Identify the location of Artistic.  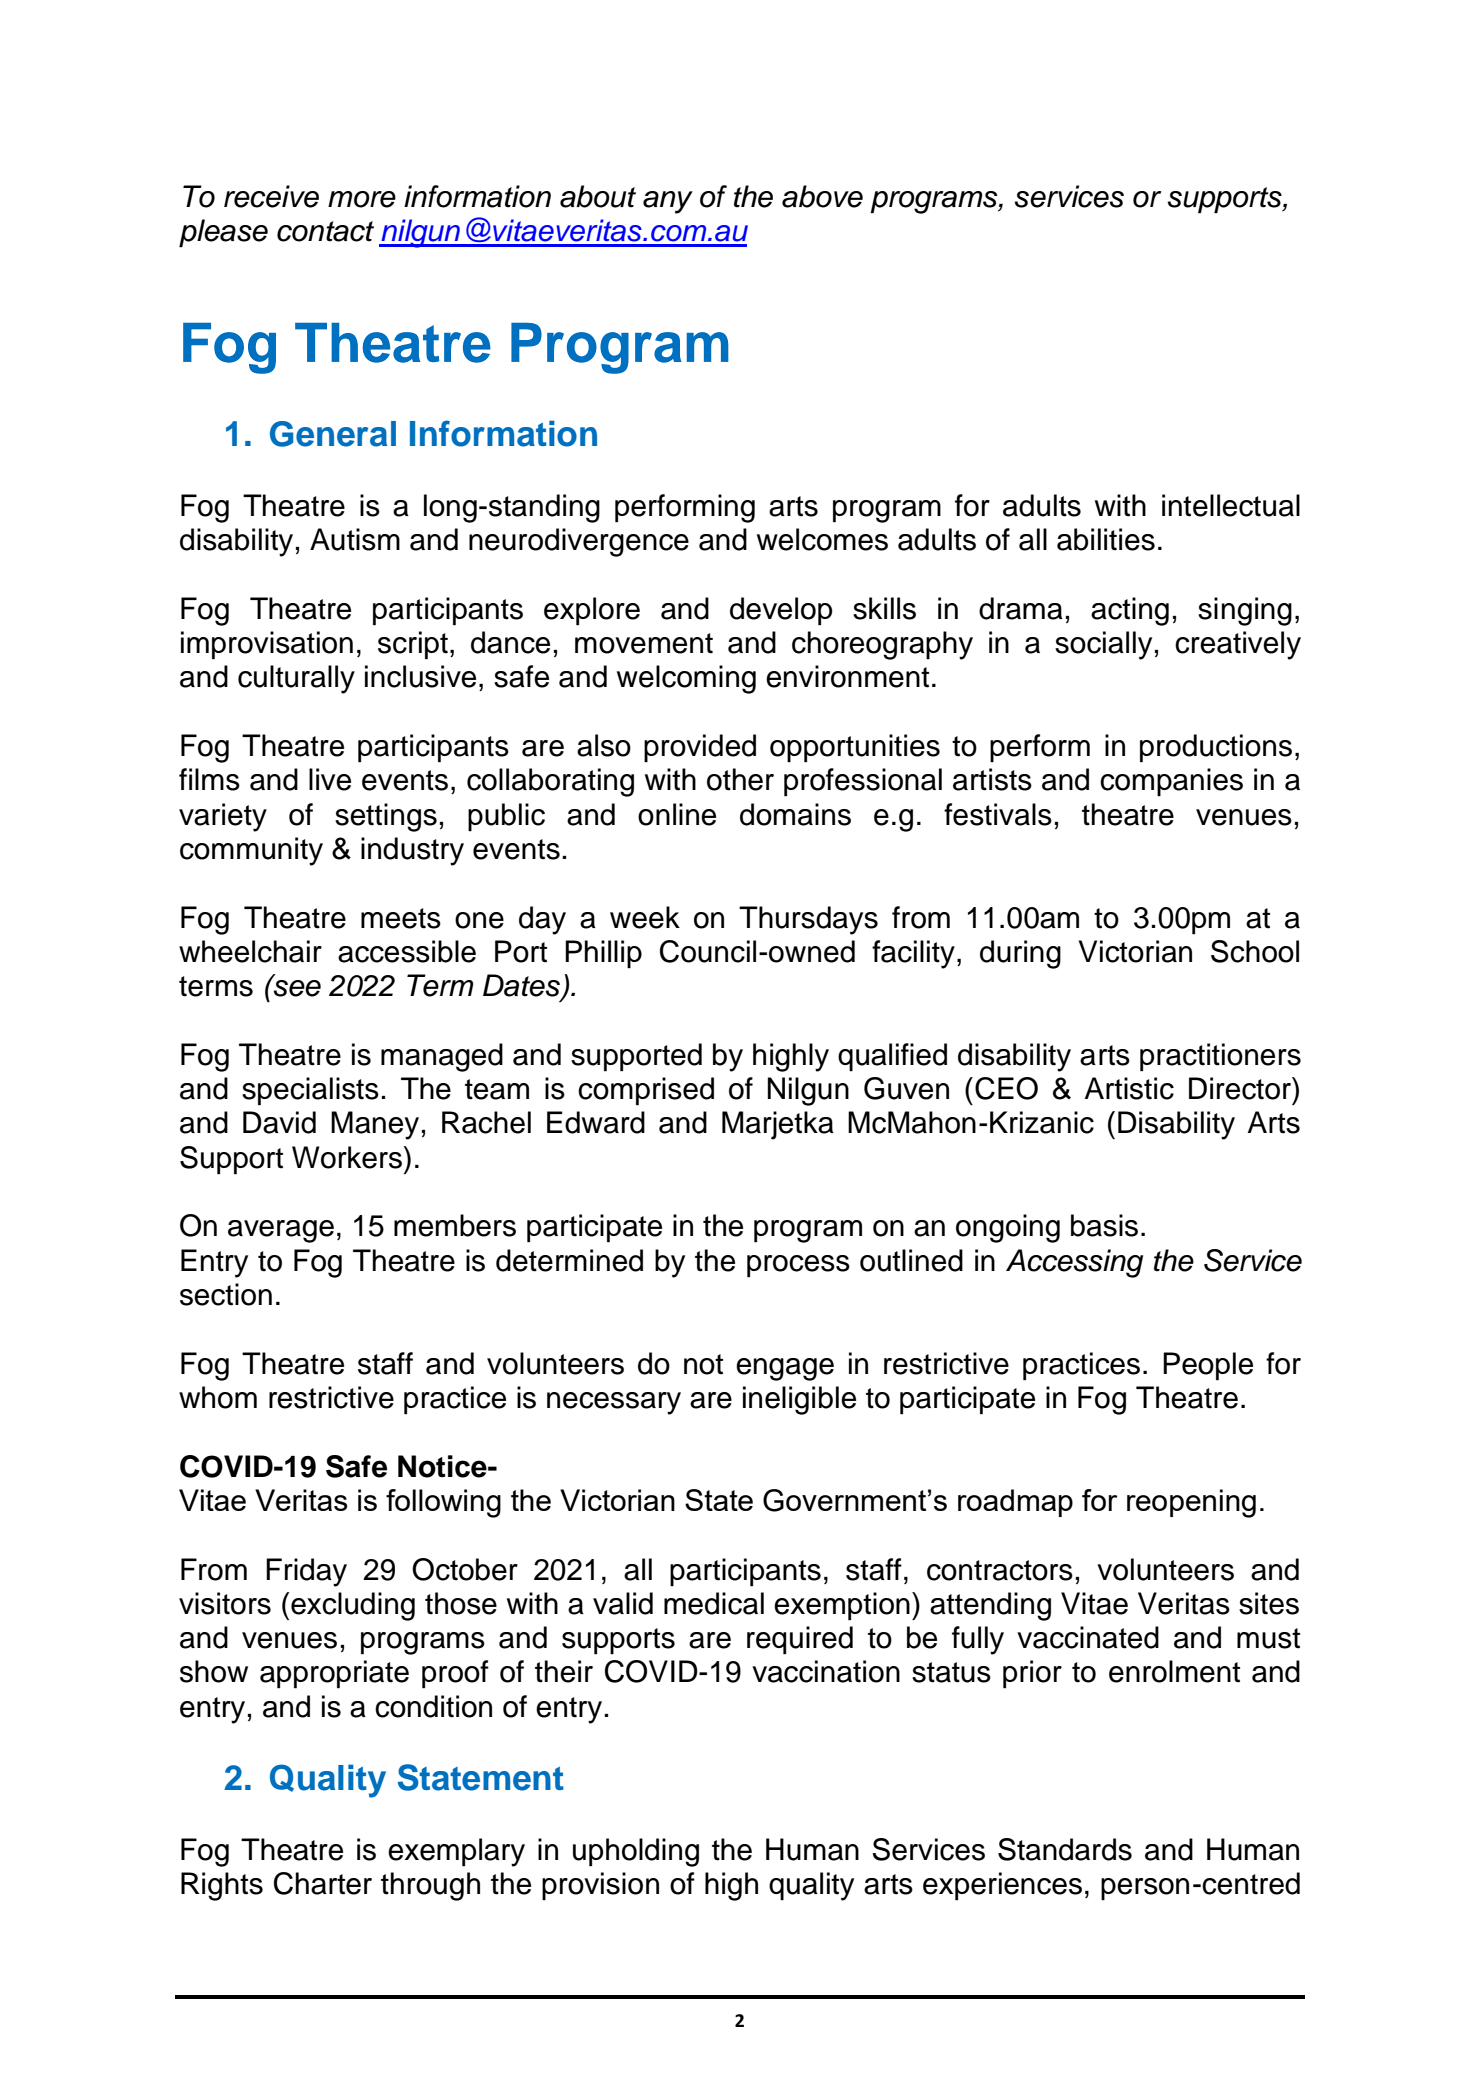
(1129, 1088).
